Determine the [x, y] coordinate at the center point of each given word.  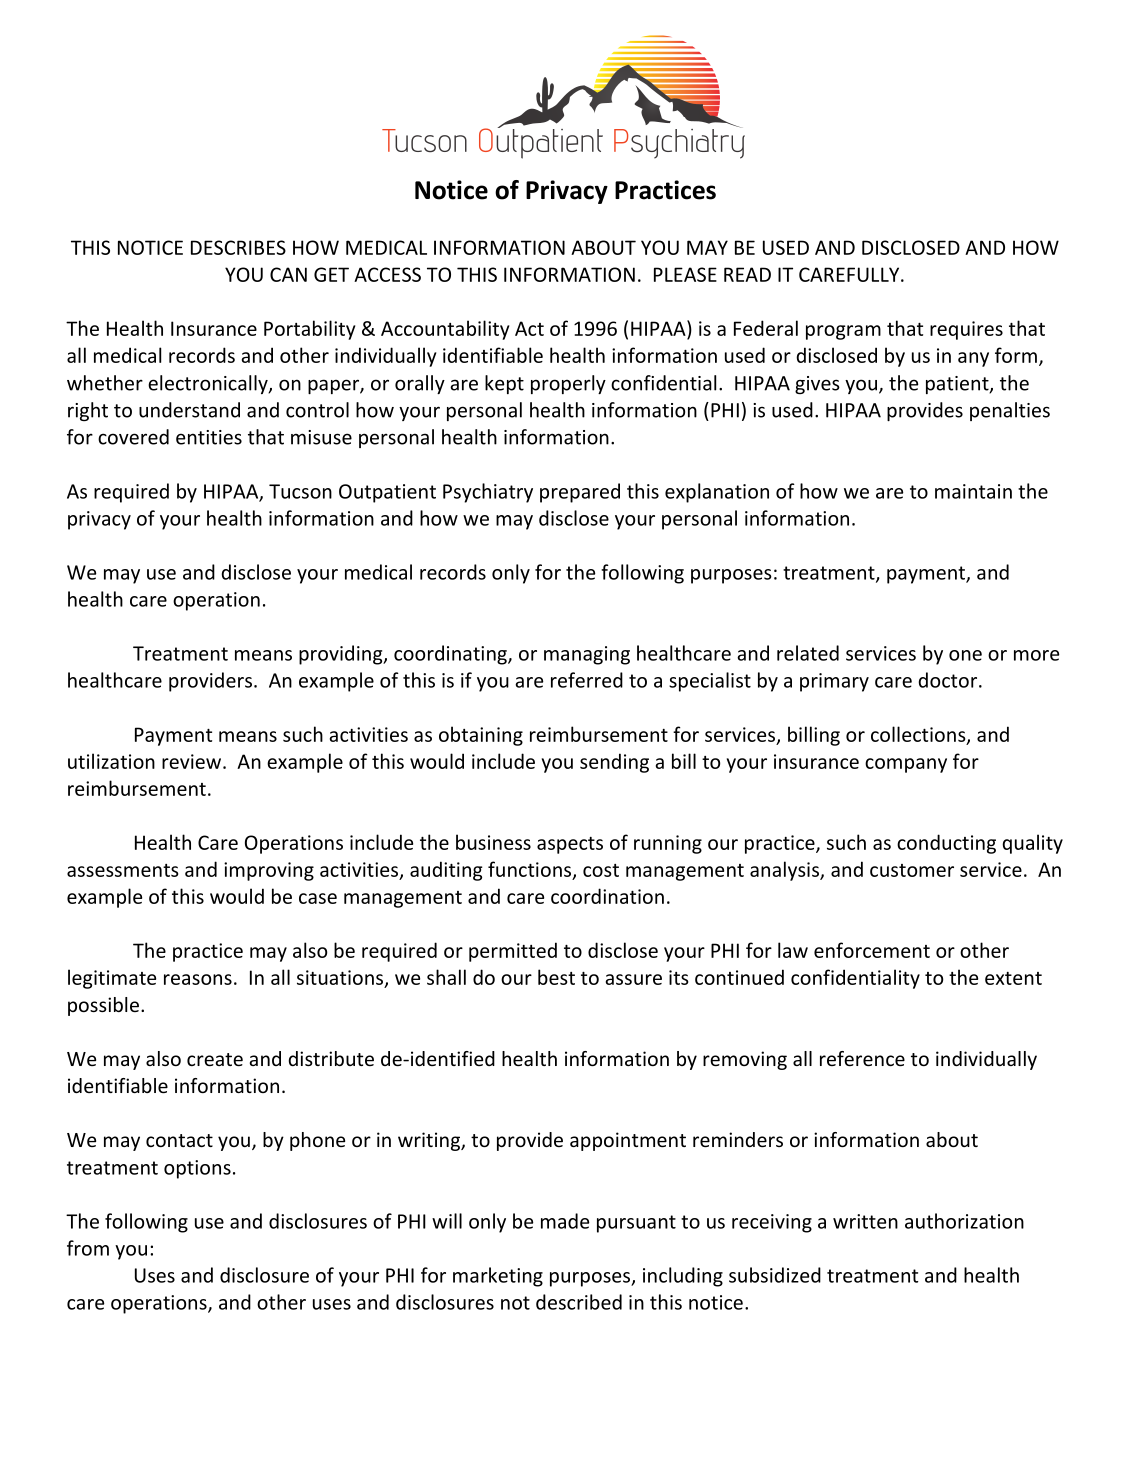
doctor [947, 680]
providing [342, 655]
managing [587, 655]
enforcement [872, 950]
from [88, 1248]
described [579, 1302]
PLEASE [685, 274]
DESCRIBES [238, 247]
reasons [198, 979]
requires [966, 330]
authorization [964, 1221]
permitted [513, 952]
